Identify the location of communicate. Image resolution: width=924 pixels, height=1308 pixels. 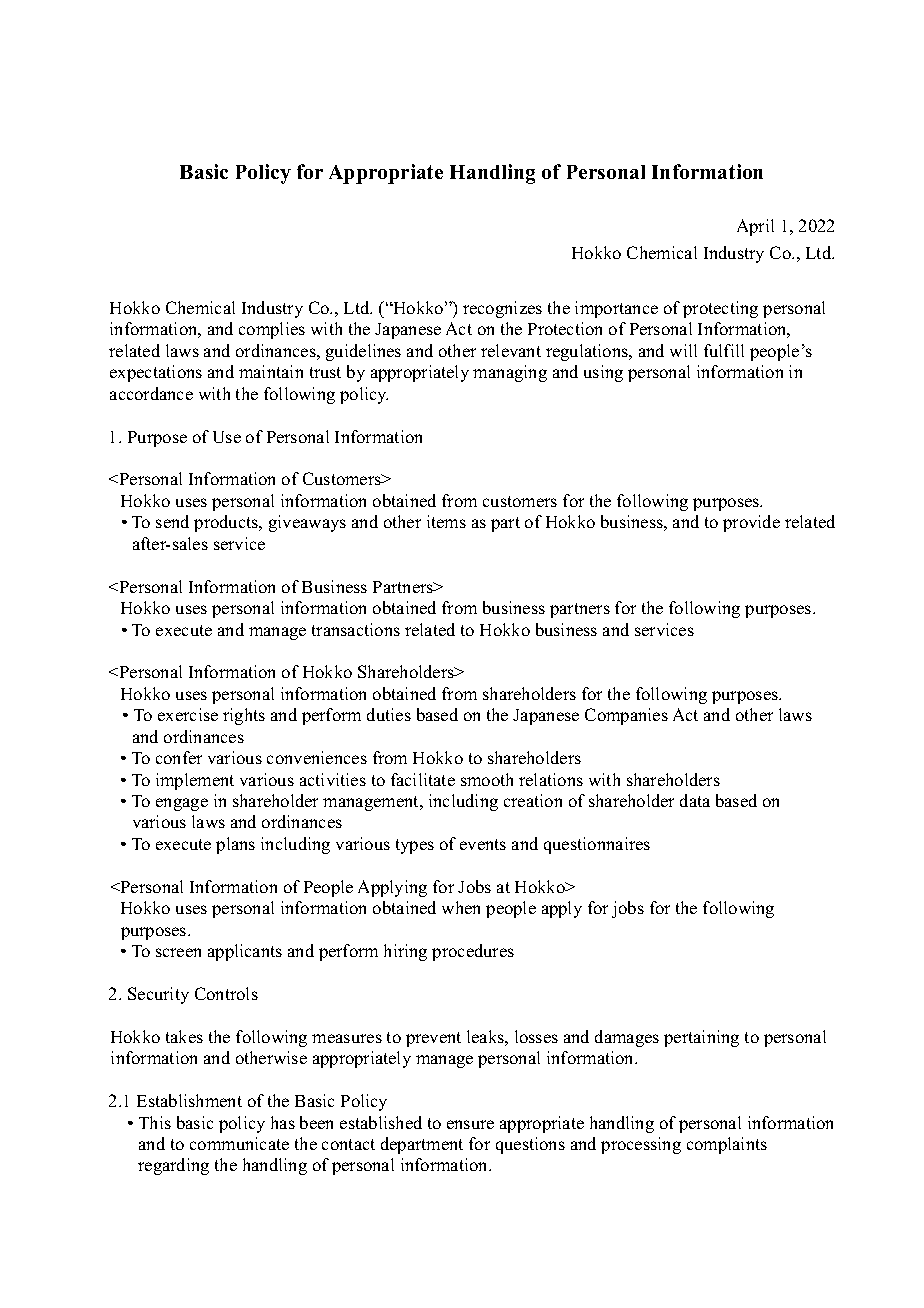
(239, 1143).
